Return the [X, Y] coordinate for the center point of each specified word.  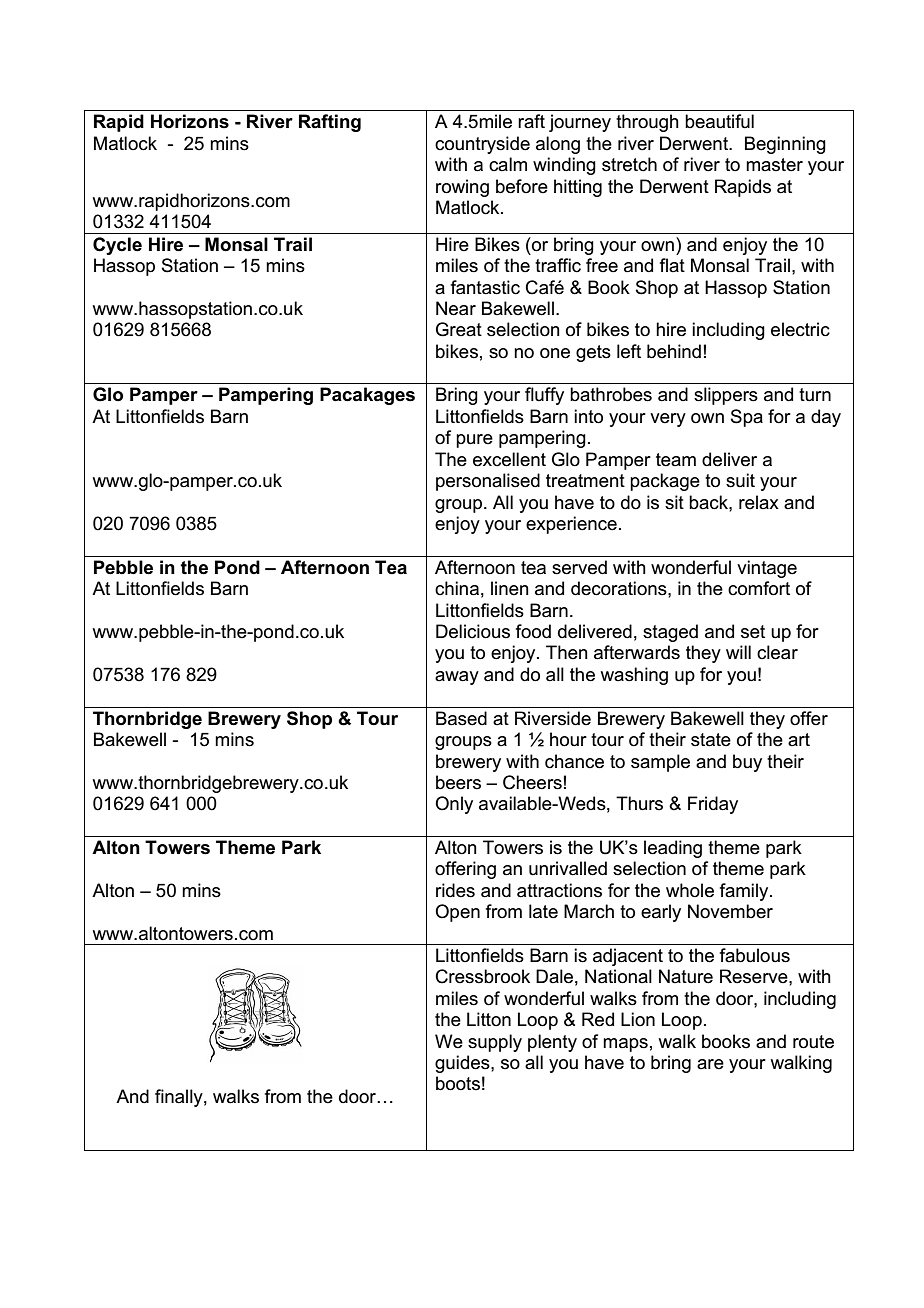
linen [510, 588]
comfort [759, 588]
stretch [629, 164]
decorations [620, 588]
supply [495, 1043]
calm [508, 164]
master [774, 165]
